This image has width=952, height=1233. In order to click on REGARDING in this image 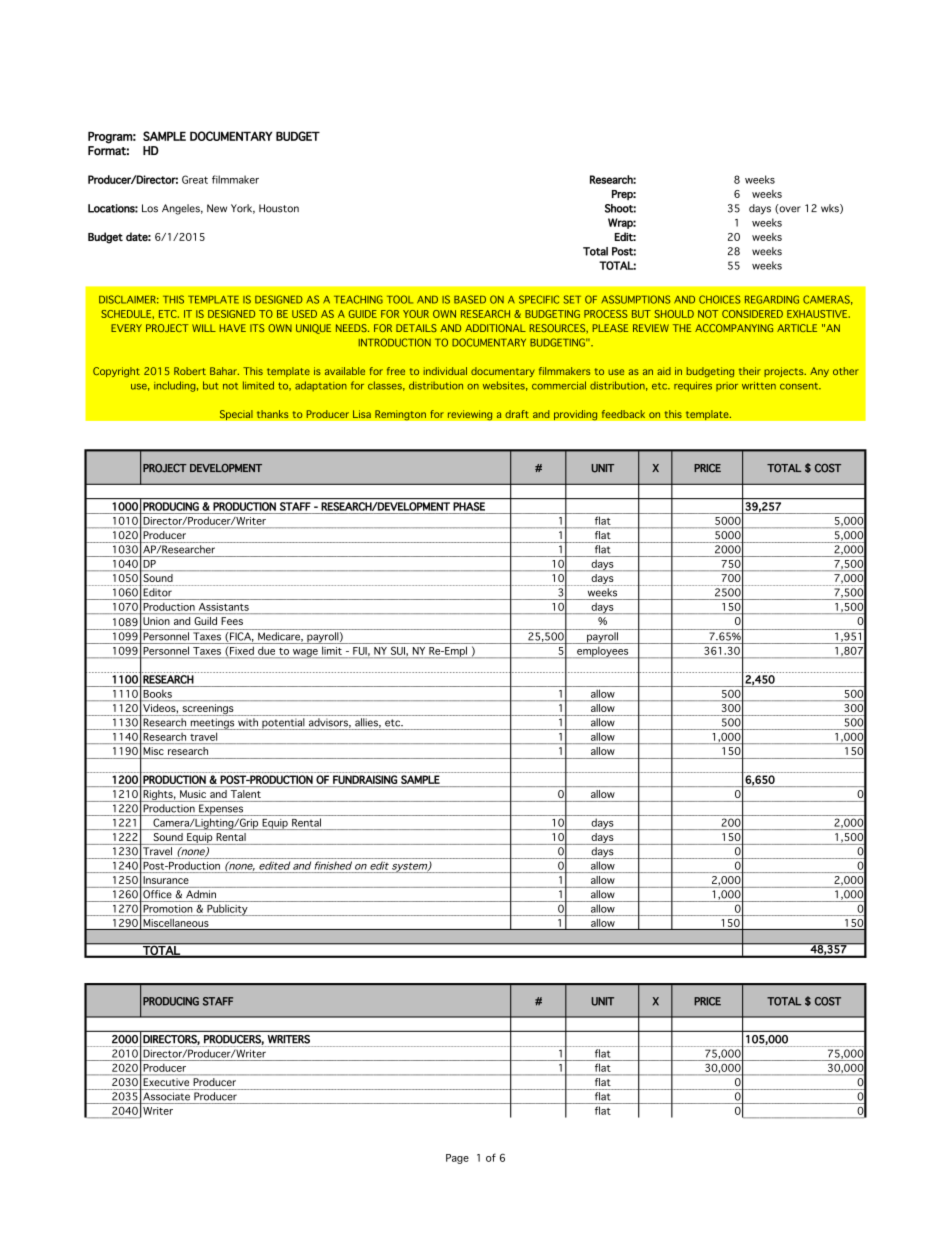, I will do `click(772, 299)`.
